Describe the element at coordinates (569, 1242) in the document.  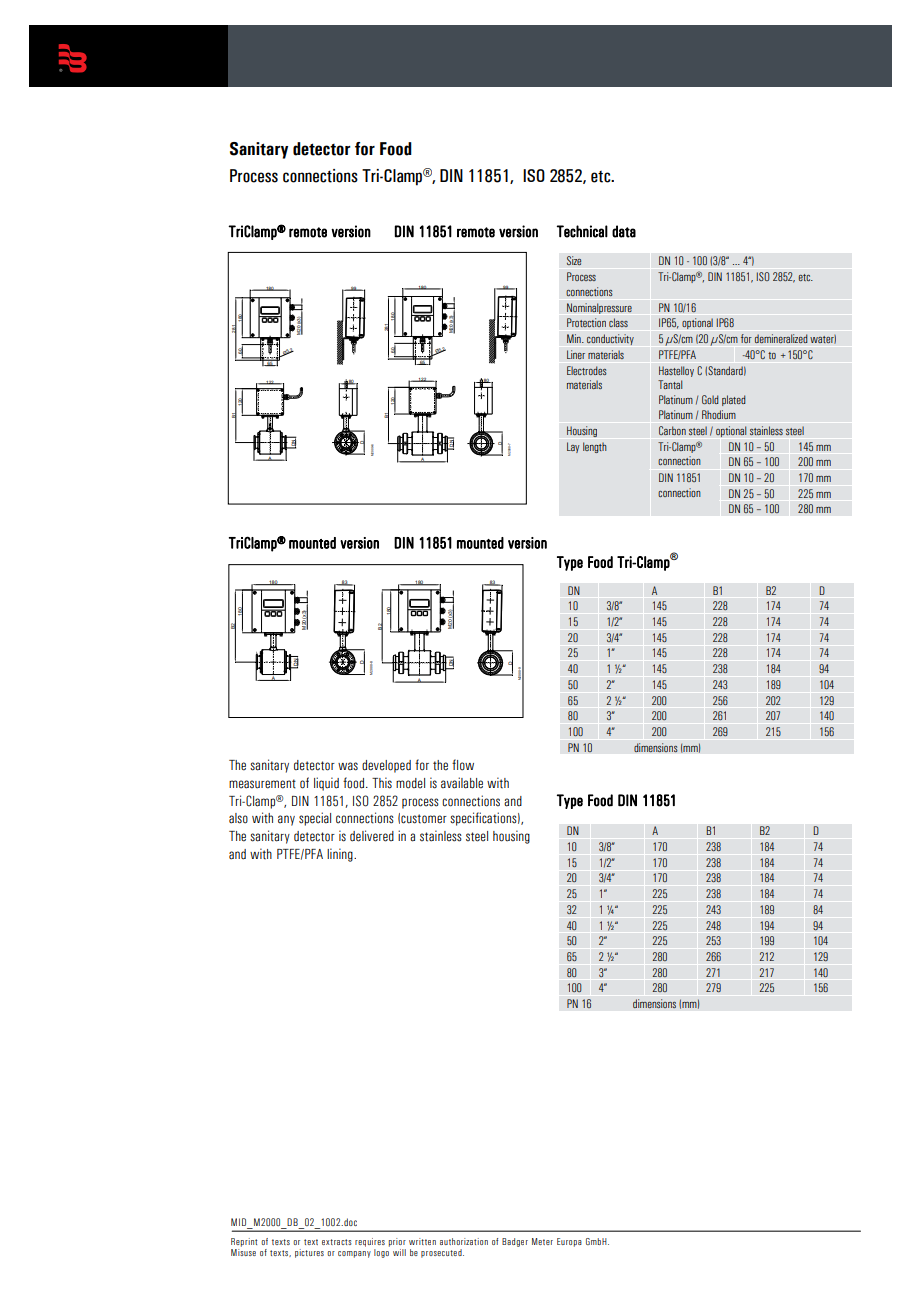
I see `Europa` at that location.
